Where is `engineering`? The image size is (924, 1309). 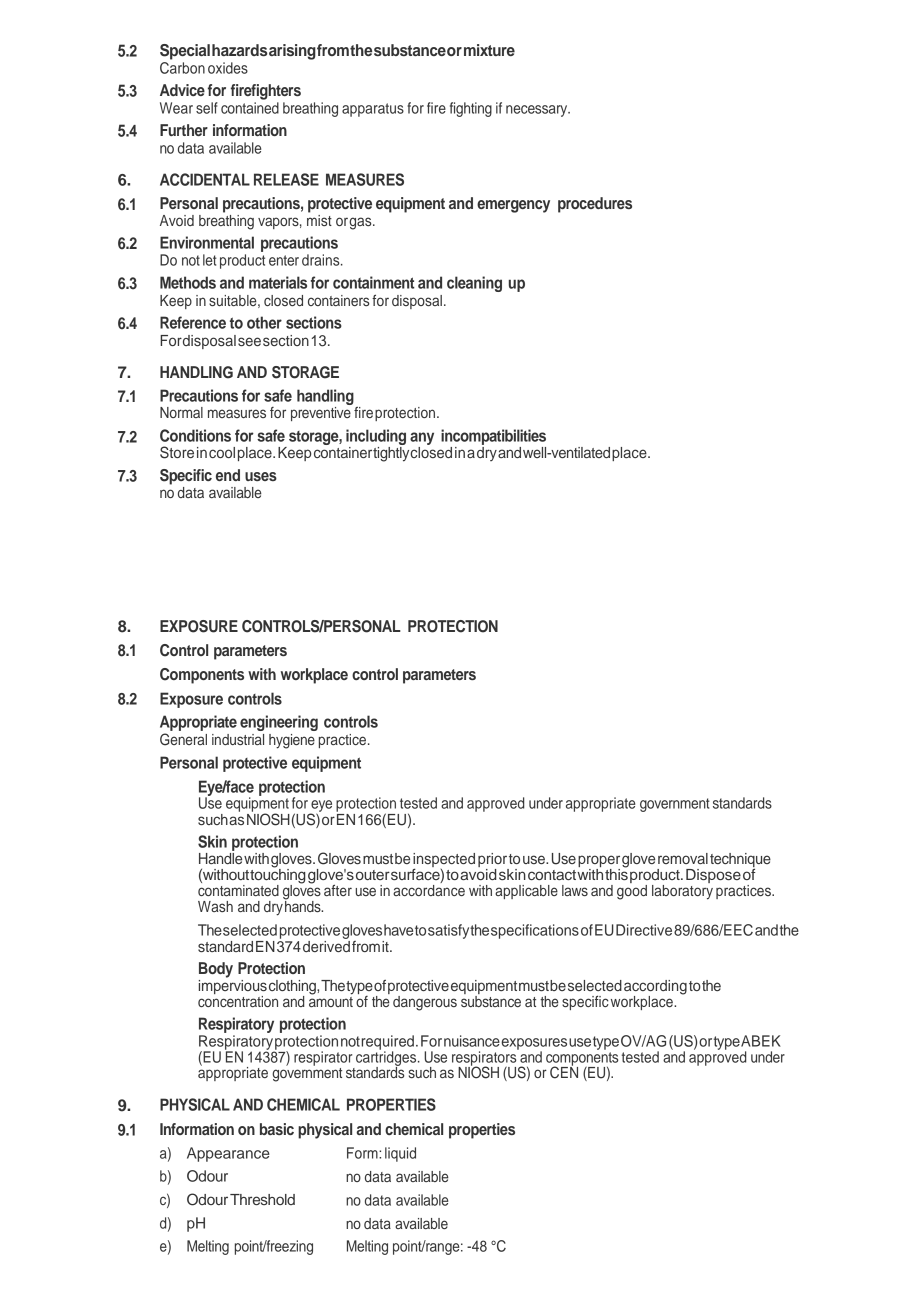 engineering is located at coordinates (279, 723).
